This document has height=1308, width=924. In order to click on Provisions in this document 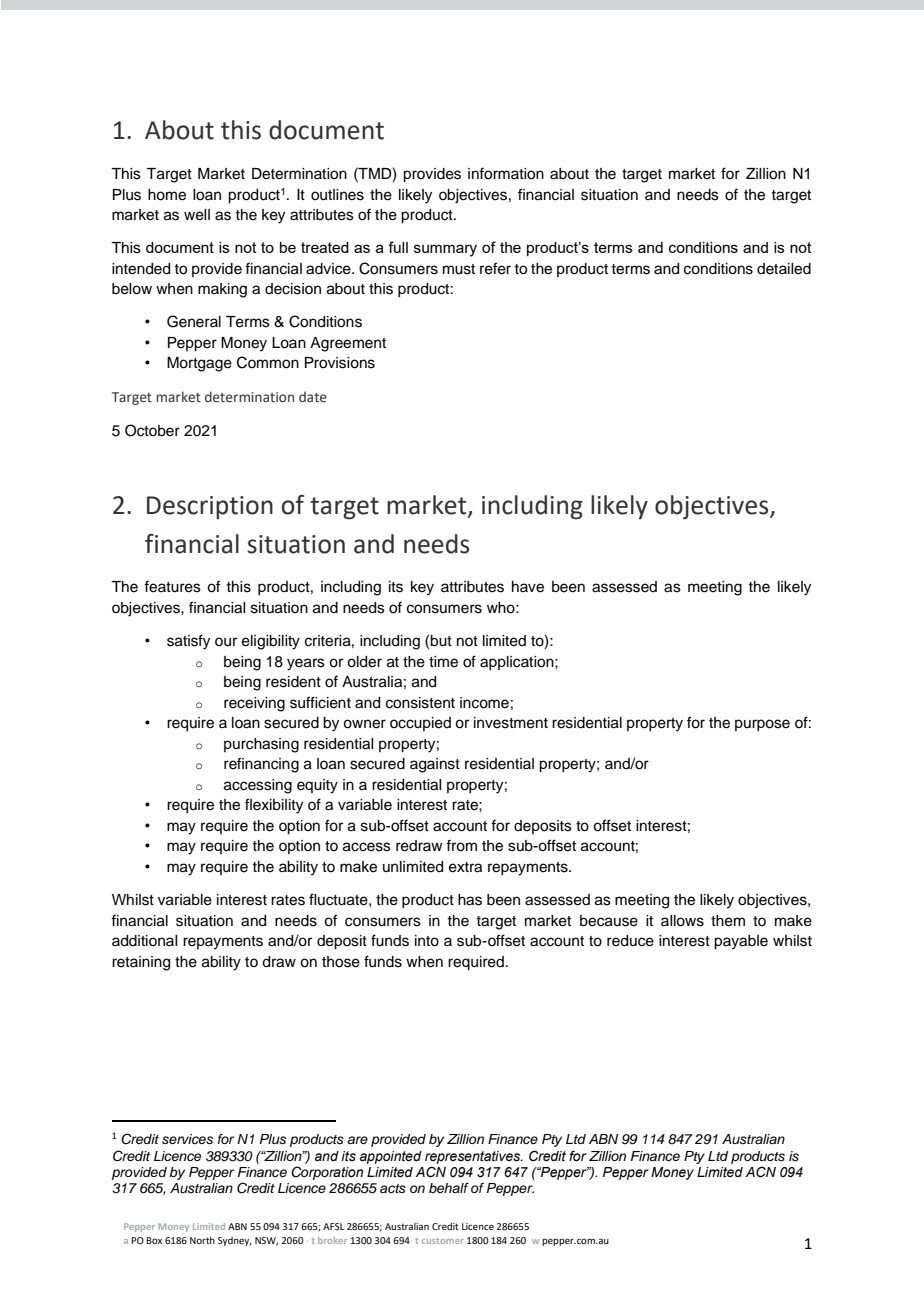, I will do `click(340, 363)`.
